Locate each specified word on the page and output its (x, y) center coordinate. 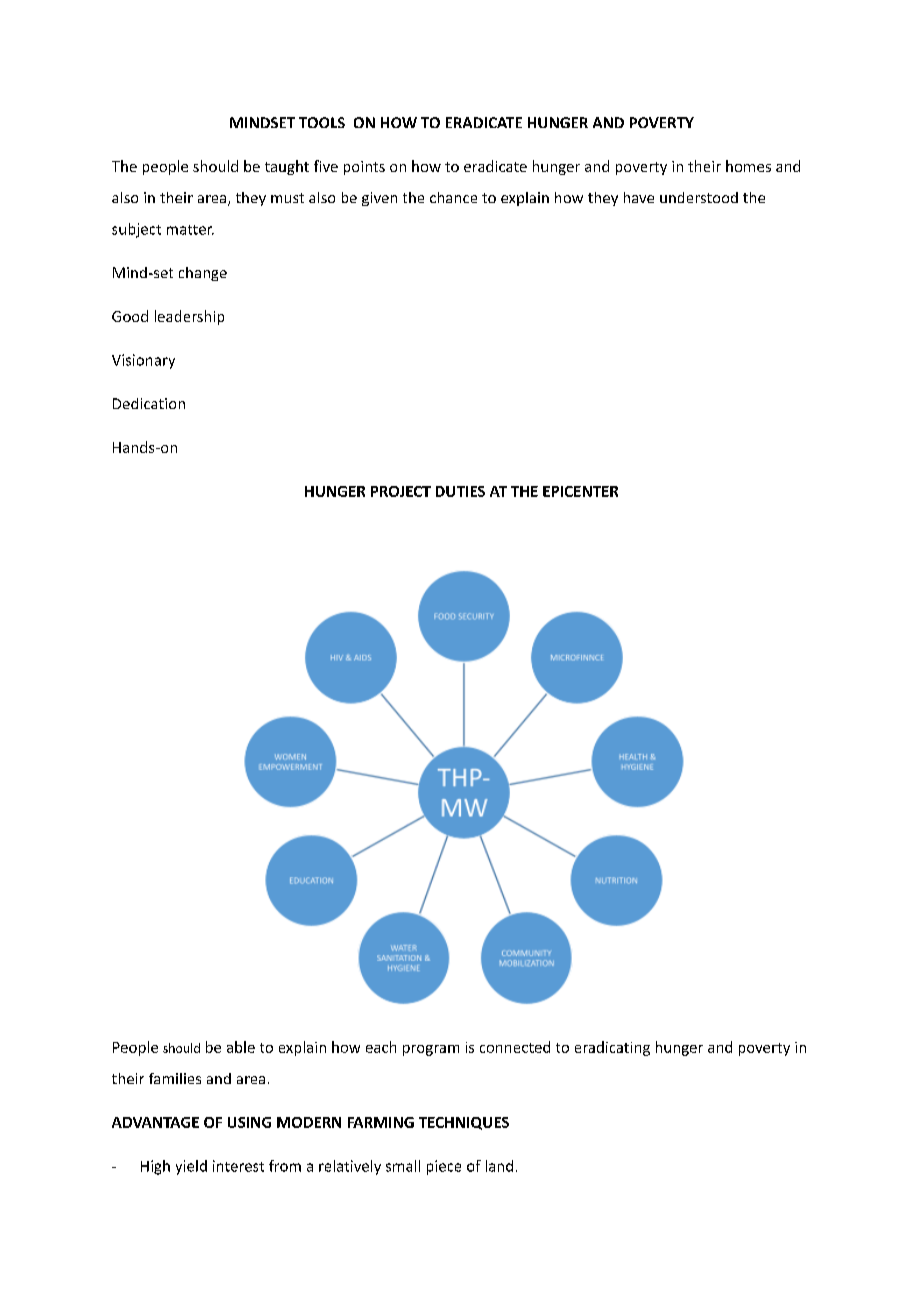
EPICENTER (580, 491)
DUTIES (460, 491)
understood (699, 197)
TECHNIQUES (464, 1123)
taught (287, 167)
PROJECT (401, 491)
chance (453, 197)
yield (191, 1167)
